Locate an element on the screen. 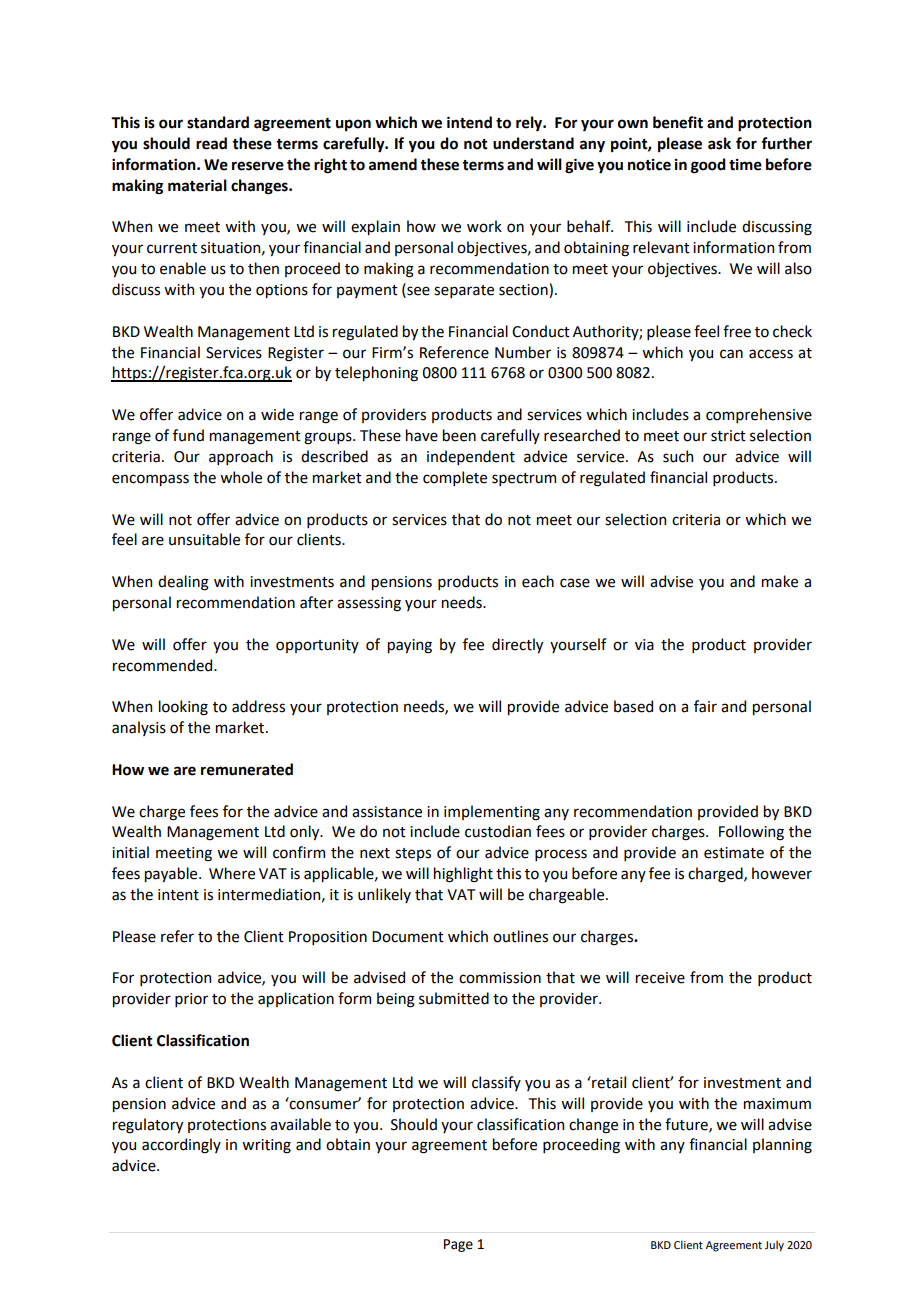 The width and height of the screenshot is (924, 1308). highlight is located at coordinates (463, 875).
